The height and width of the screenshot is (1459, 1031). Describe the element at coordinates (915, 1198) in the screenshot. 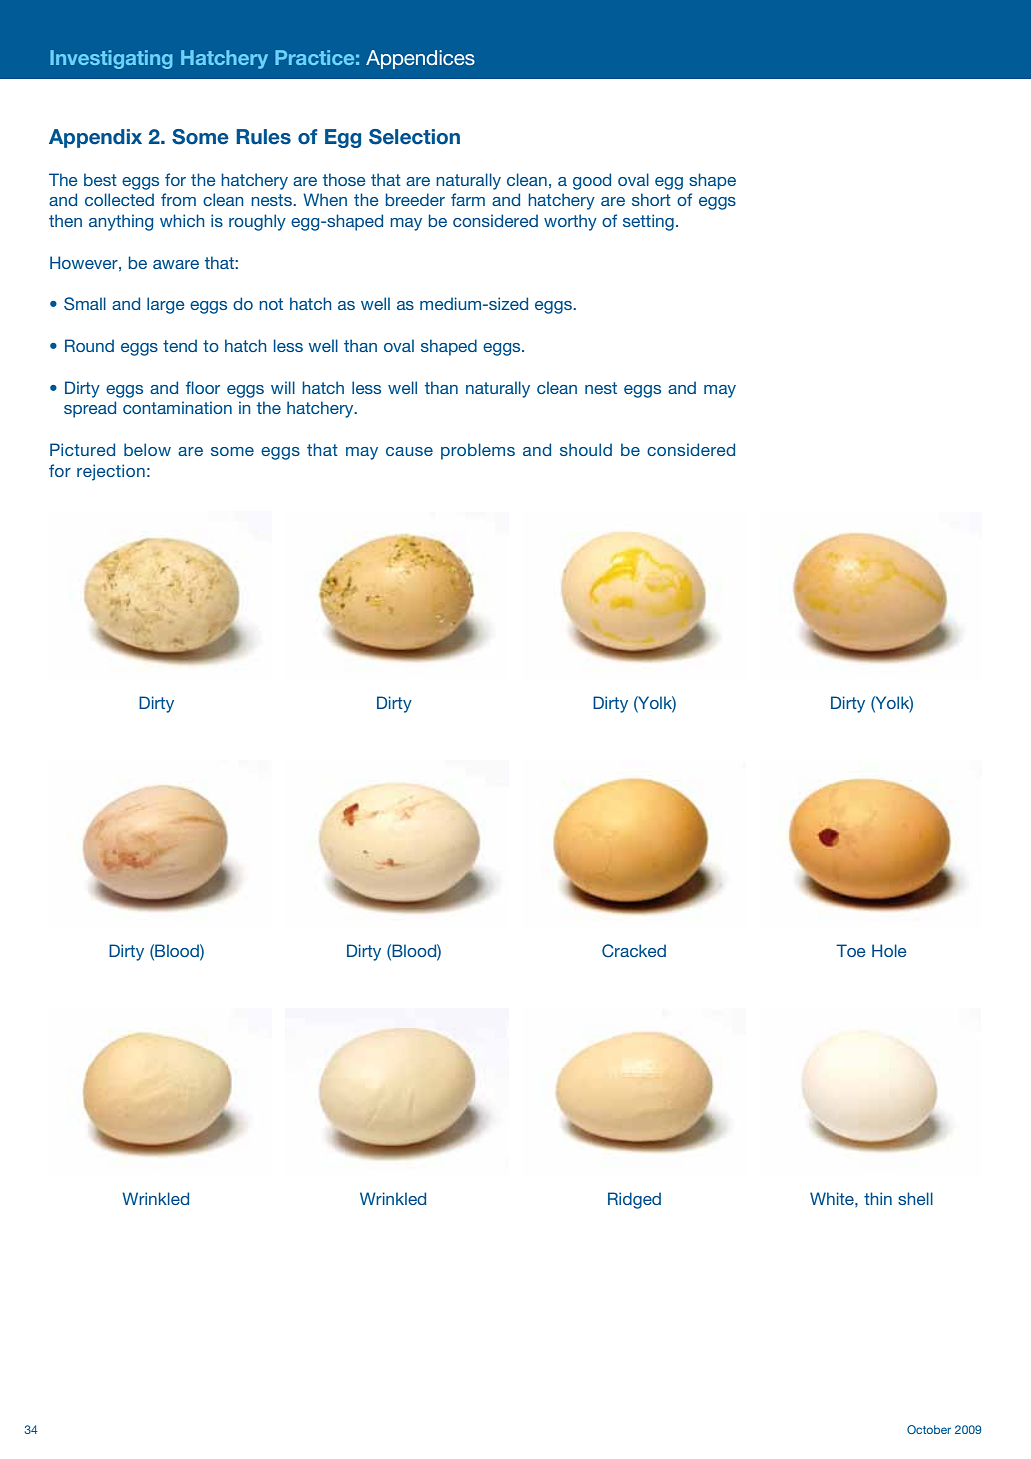

I see `shell` at that location.
